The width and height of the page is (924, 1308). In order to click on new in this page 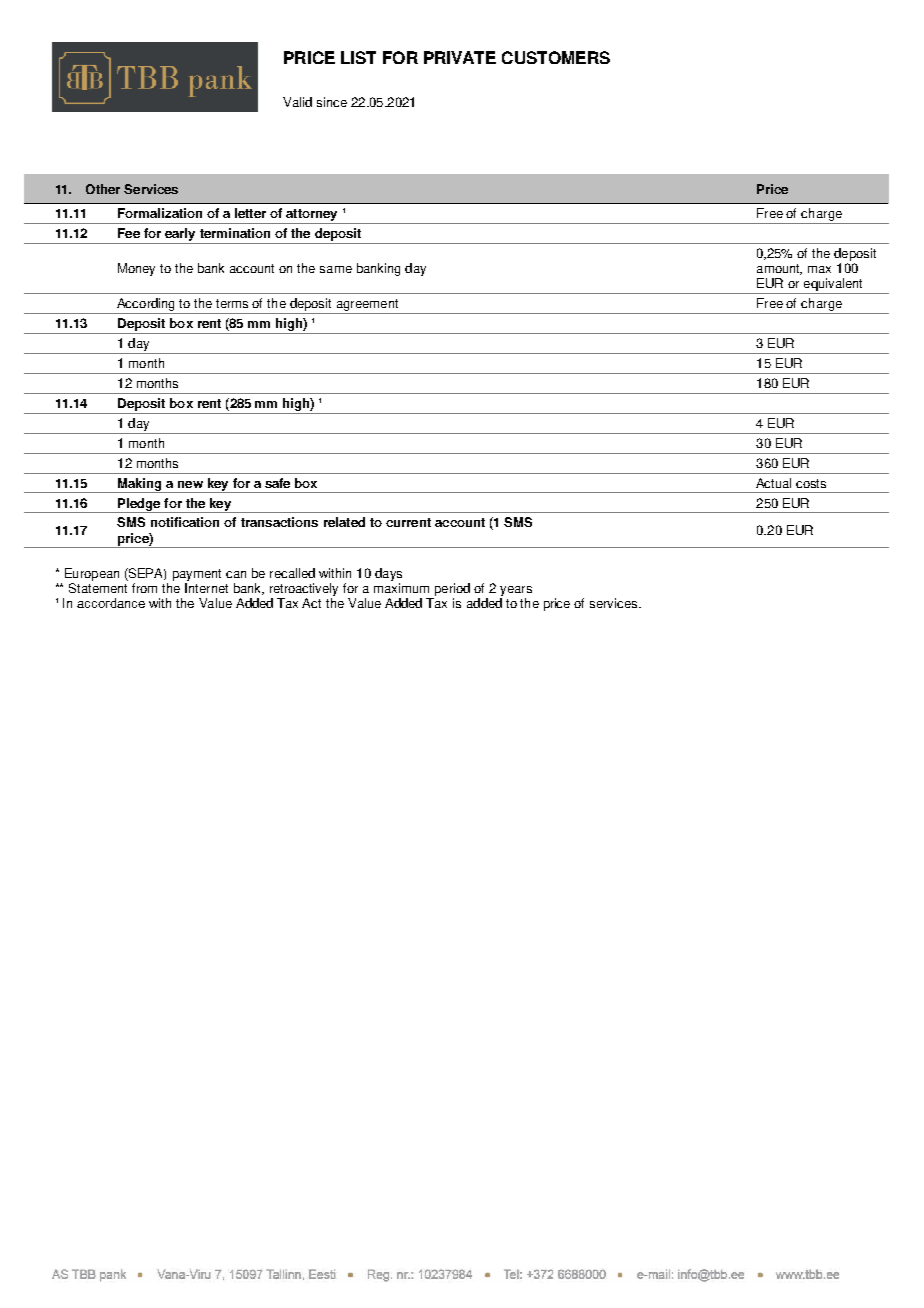, I will do `click(190, 484)`.
